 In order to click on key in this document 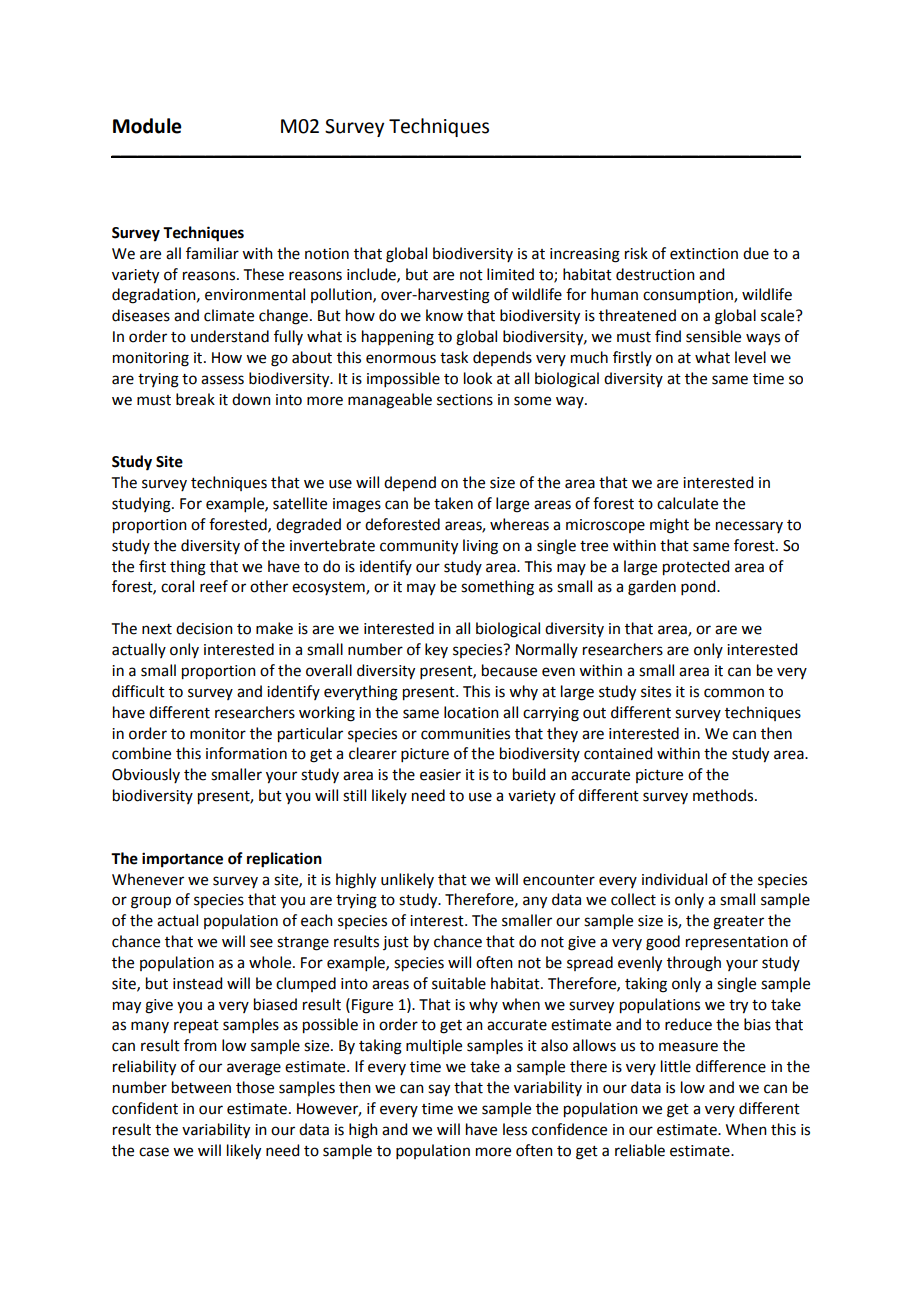, I will do `click(436, 650)`.
